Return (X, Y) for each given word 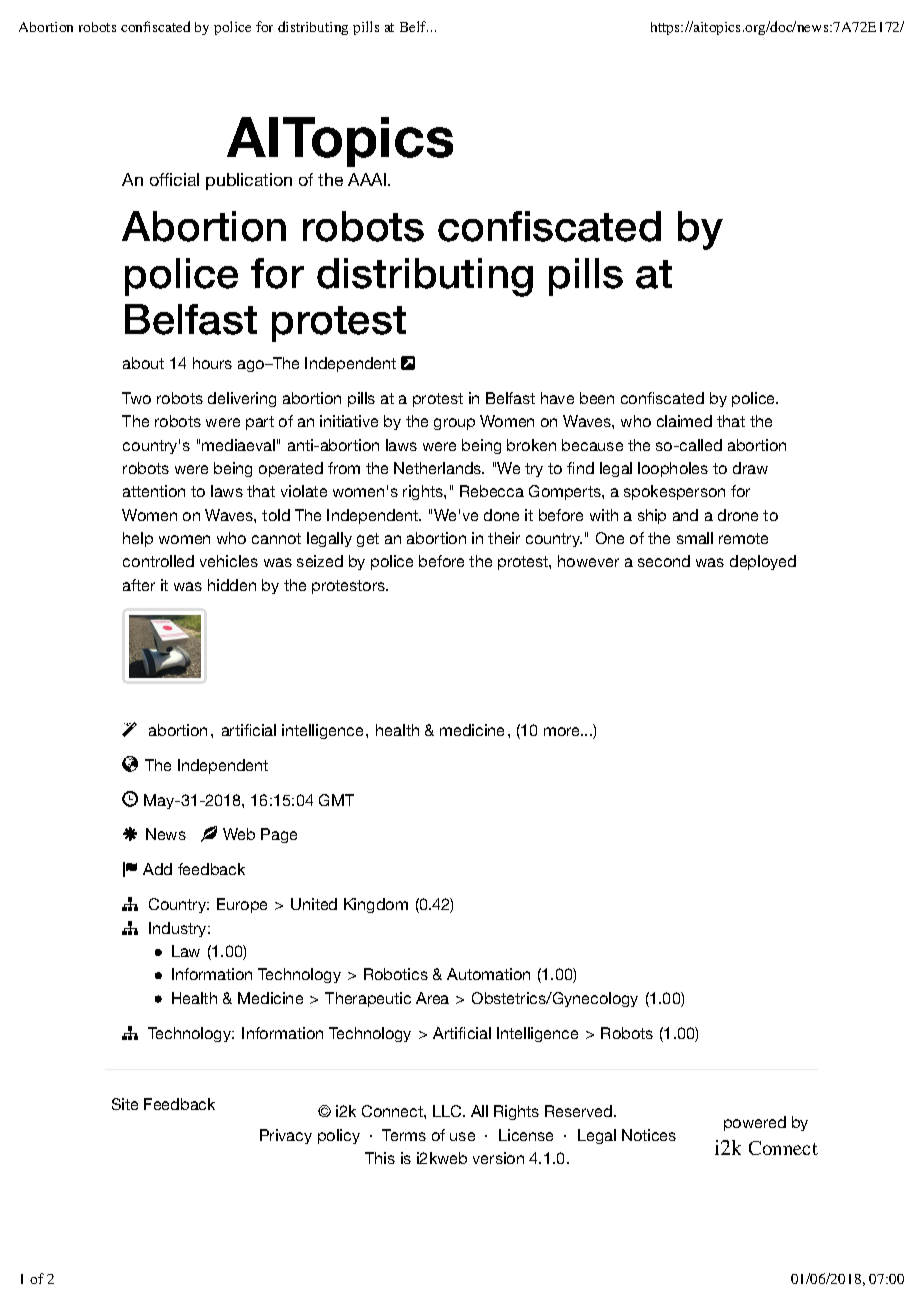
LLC (448, 1111)
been (597, 398)
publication (249, 181)
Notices (649, 1135)
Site (125, 1104)
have (557, 398)
